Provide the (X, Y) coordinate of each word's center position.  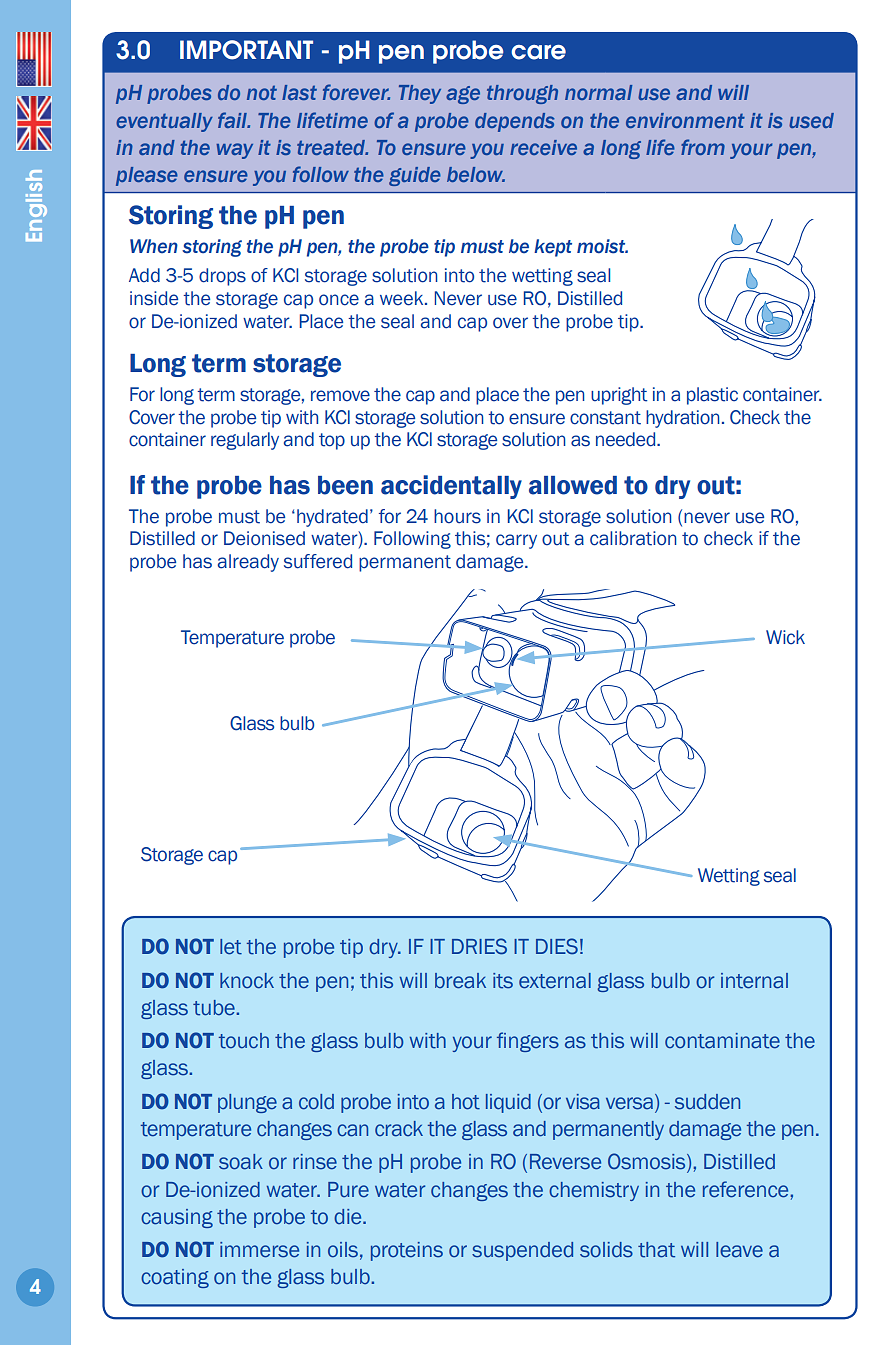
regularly (245, 441)
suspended (522, 1251)
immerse (259, 1250)
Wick (785, 637)
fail (233, 120)
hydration (683, 419)
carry (516, 541)
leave (739, 1250)
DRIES (479, 946)
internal (754, 981)
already (248, 563)
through (522, 94)
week (403, 298)
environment (685, 120)
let (231, 947)
